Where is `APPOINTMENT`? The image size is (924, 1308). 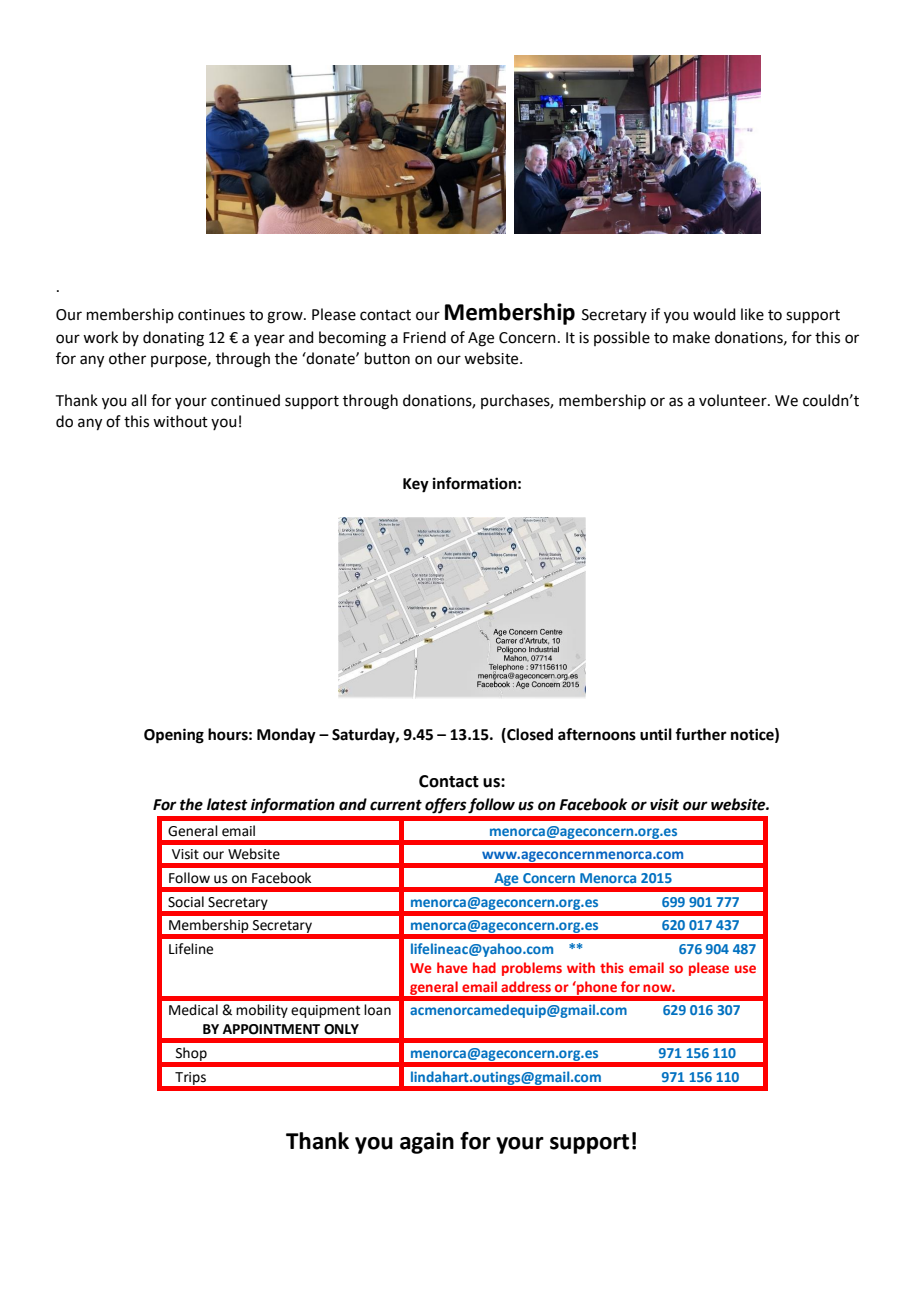 APPOINTMENT is located at coordinates (271, 1029).
